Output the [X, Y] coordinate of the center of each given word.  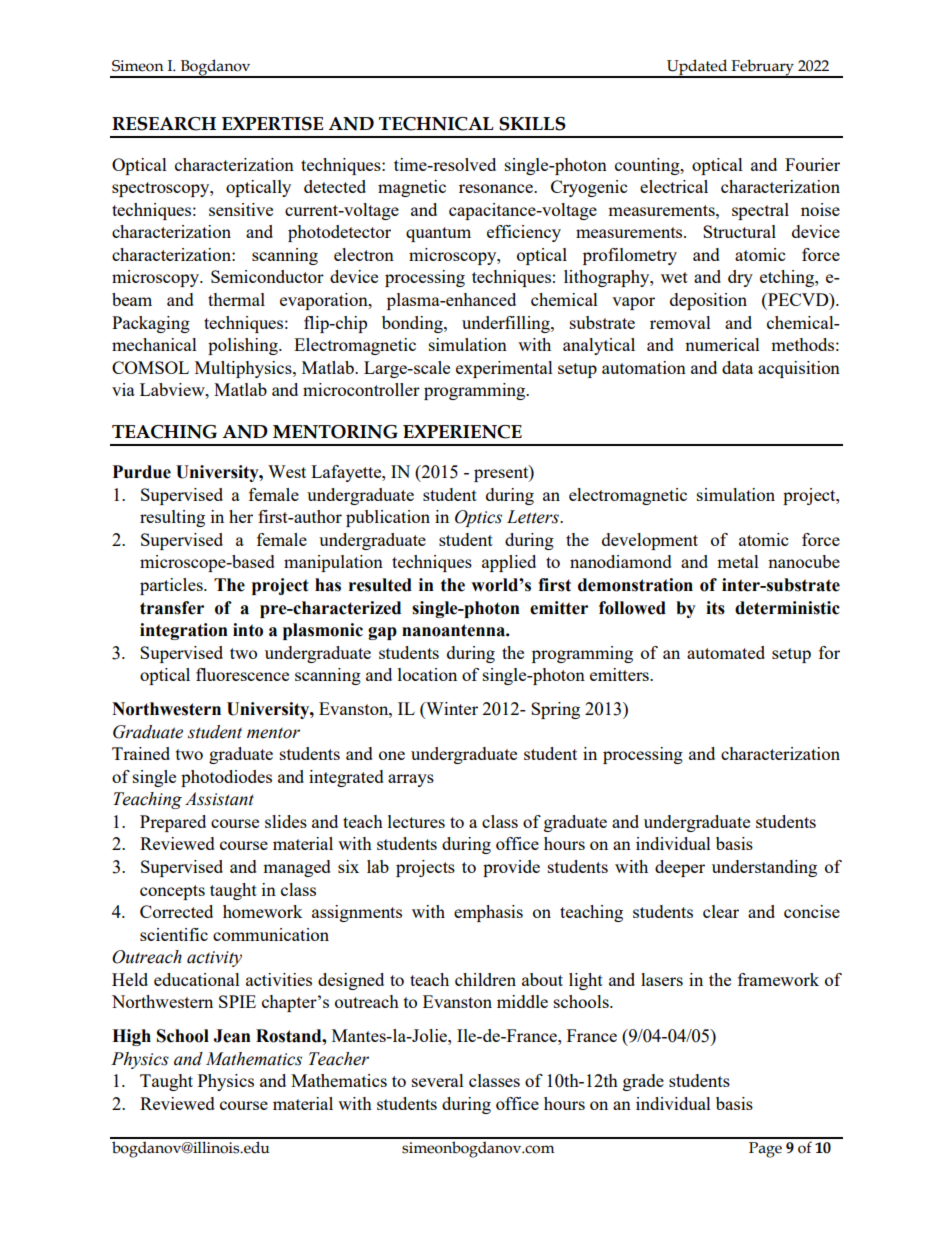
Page [765, 1150]
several [438, 1080]
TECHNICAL [436, 124]
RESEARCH [164, 124]
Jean [232, 1036]
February [762, 68]
